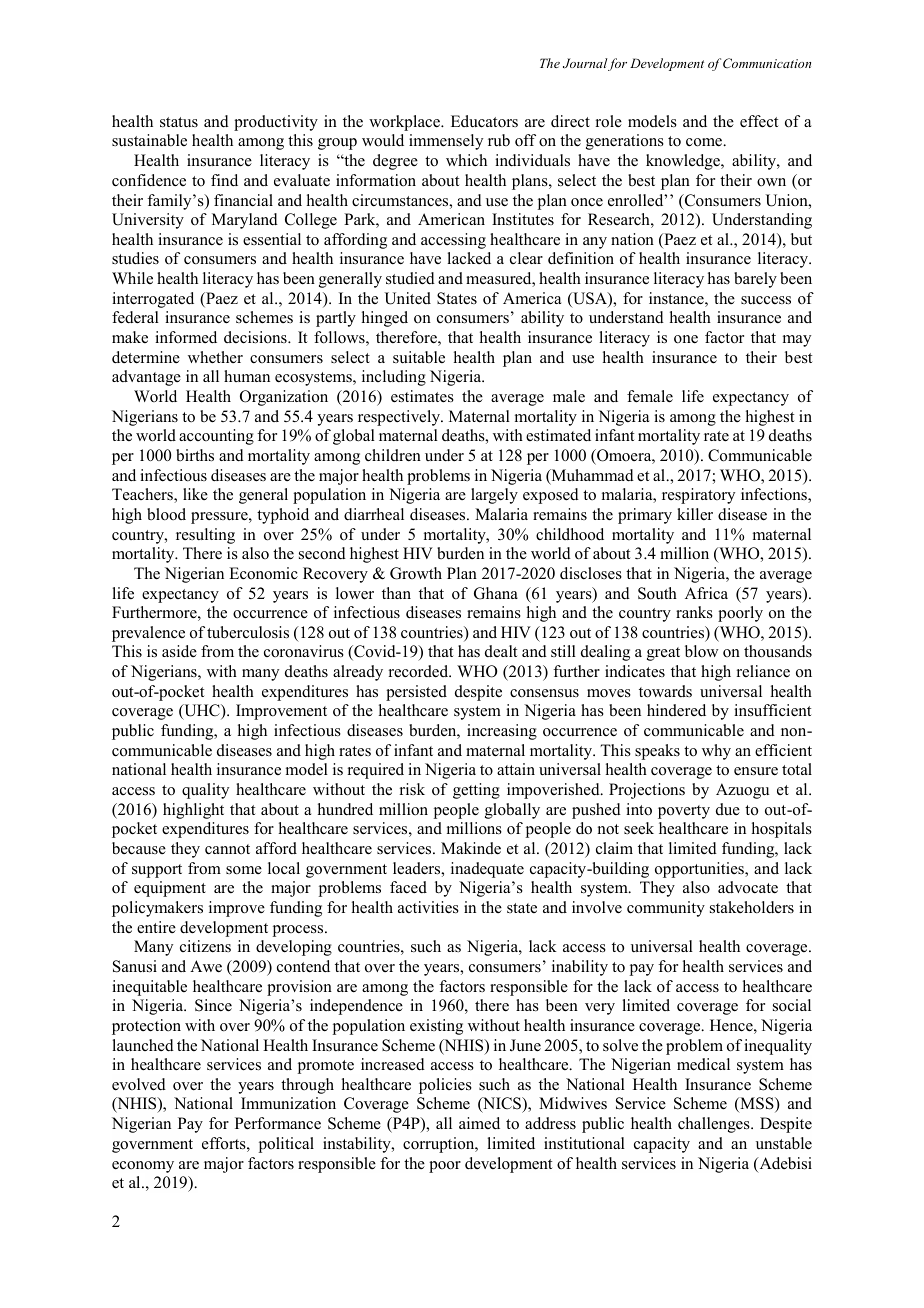  Describe the element at coordinates (487, 870) in the screenshot. I see `inadequate` at that location.
